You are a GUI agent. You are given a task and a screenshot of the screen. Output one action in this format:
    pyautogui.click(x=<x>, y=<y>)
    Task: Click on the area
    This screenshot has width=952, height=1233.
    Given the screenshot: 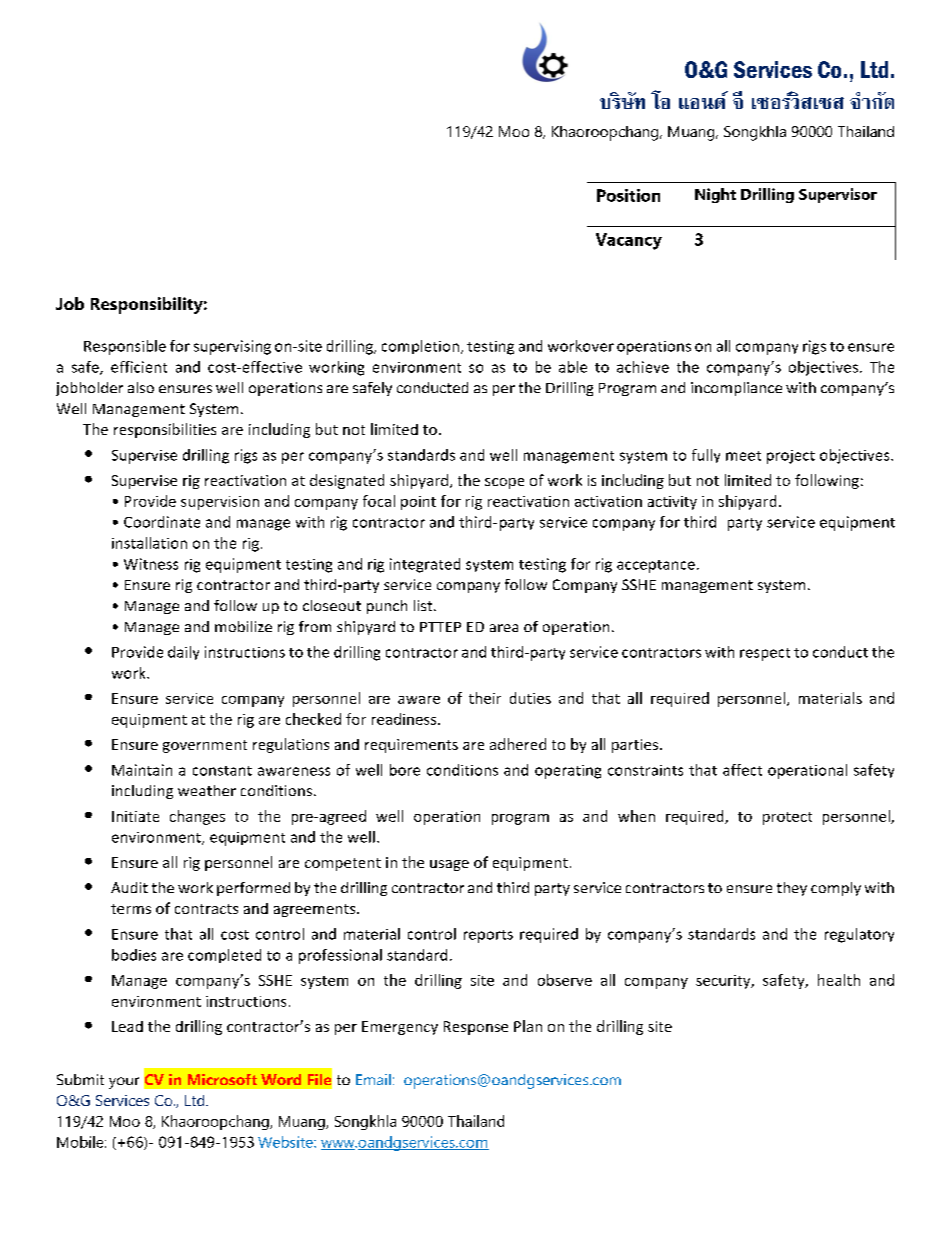 What is the action you would take?
    pyautogui.click(x=504, y=628)
